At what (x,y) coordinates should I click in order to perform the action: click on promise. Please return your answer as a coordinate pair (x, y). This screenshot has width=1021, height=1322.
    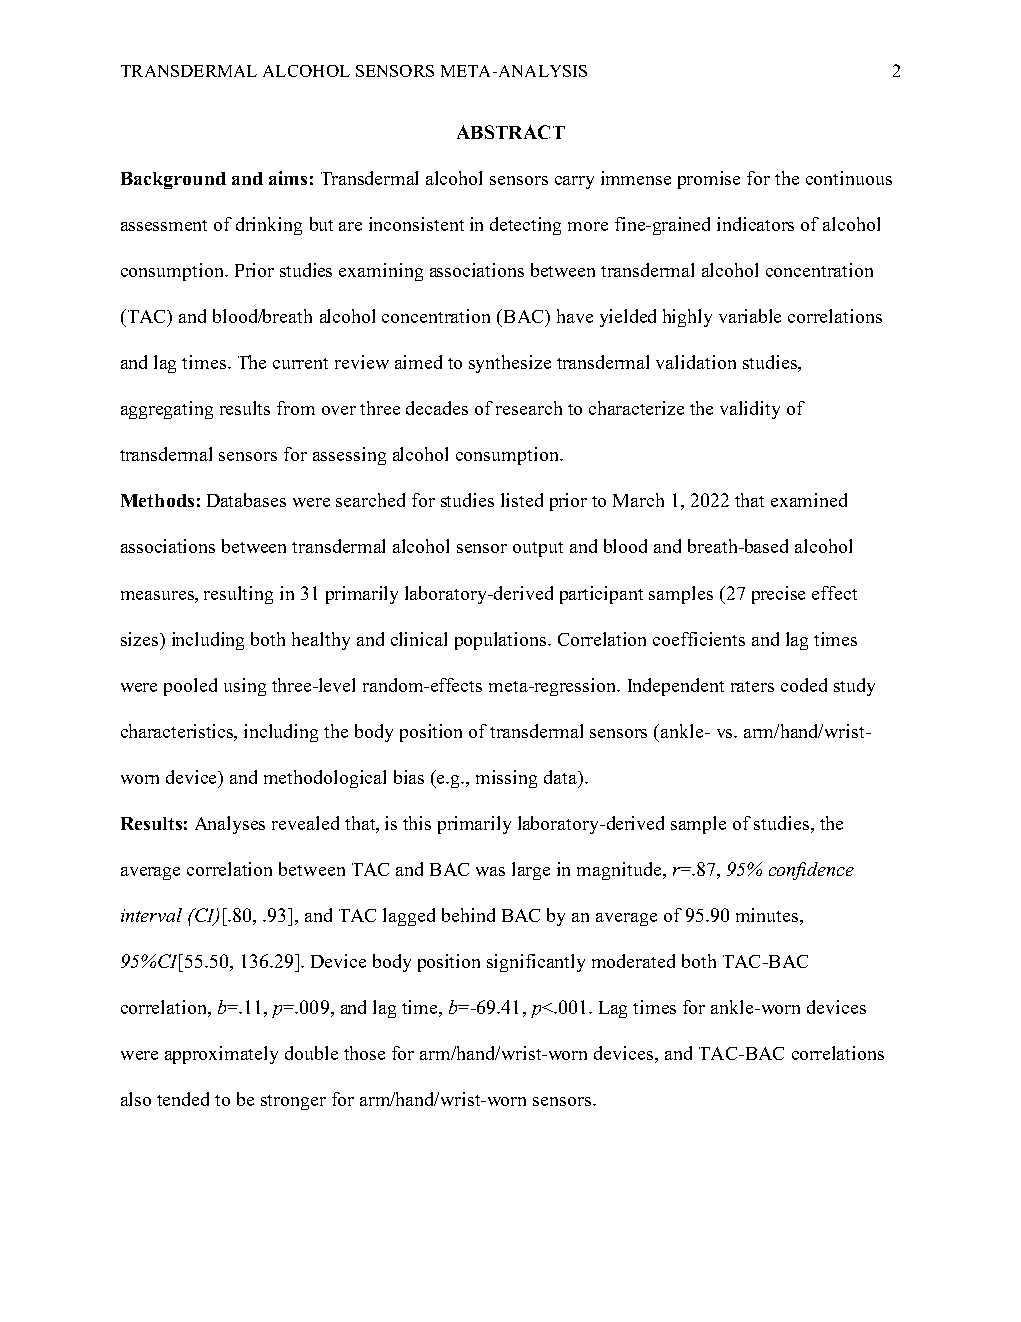
    Looking at the image, I should click on (709, 180).
